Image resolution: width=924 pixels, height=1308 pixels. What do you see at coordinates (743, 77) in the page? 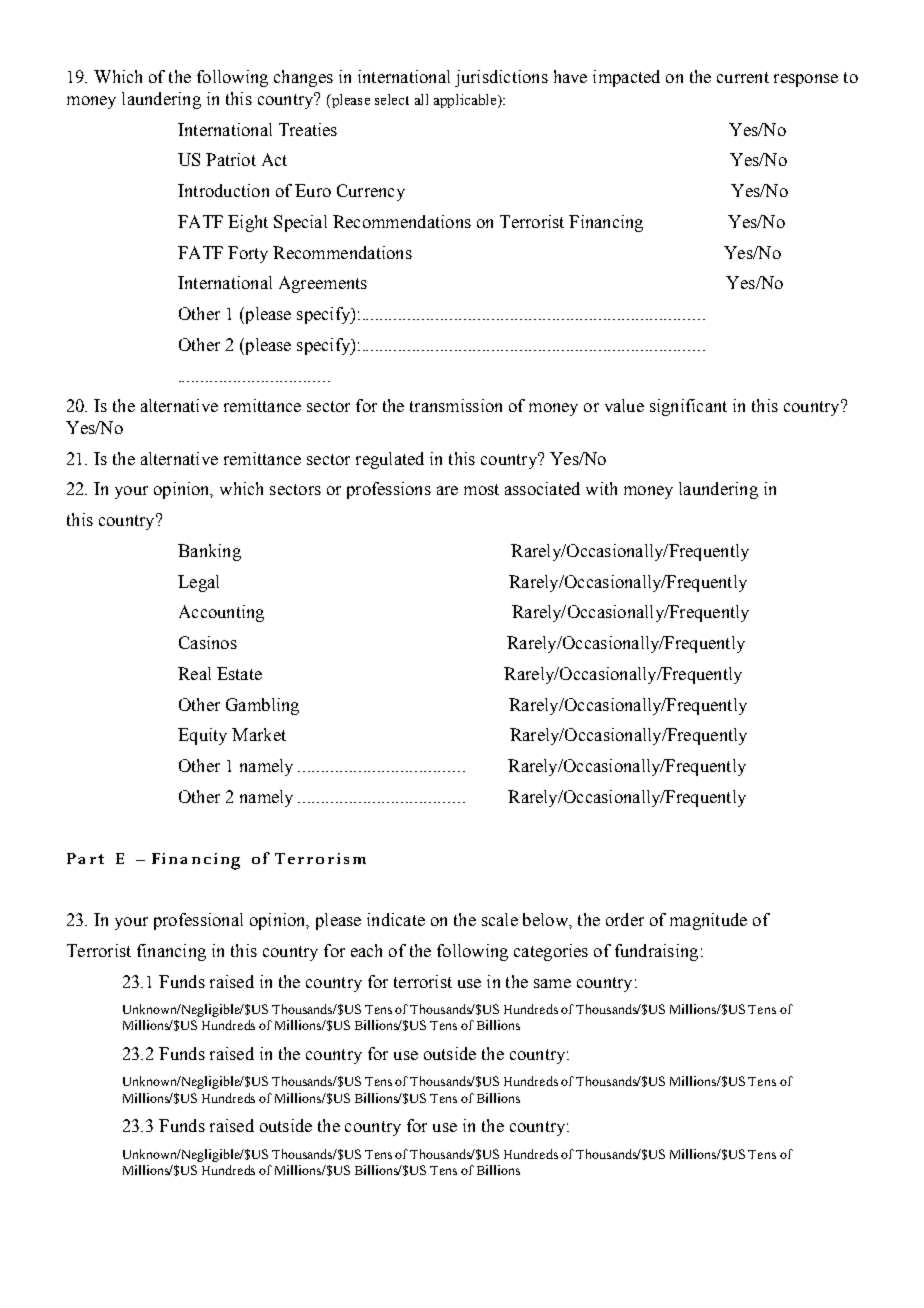
I see `current` at bounding box center [743, 77].
